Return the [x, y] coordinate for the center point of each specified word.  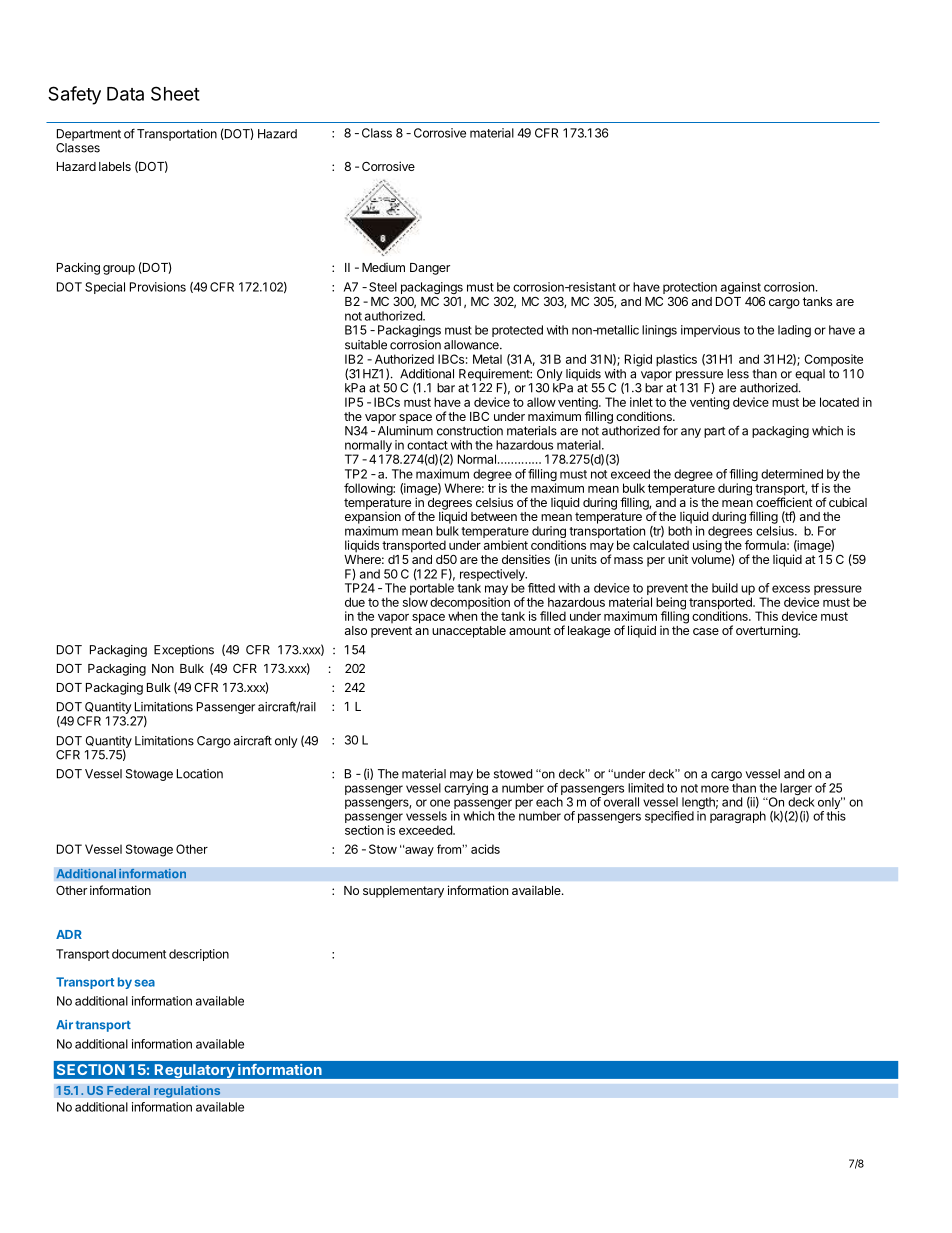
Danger [430, 269]
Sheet [175, 93]
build [725, 588]
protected [517, 331]
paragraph [738, 817]
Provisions [158, 287]
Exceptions [184, 651]
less [738, 374]
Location [200, 774]
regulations [187, 1091]
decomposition [470, 604]
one [440, 803]
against [741, 288]
